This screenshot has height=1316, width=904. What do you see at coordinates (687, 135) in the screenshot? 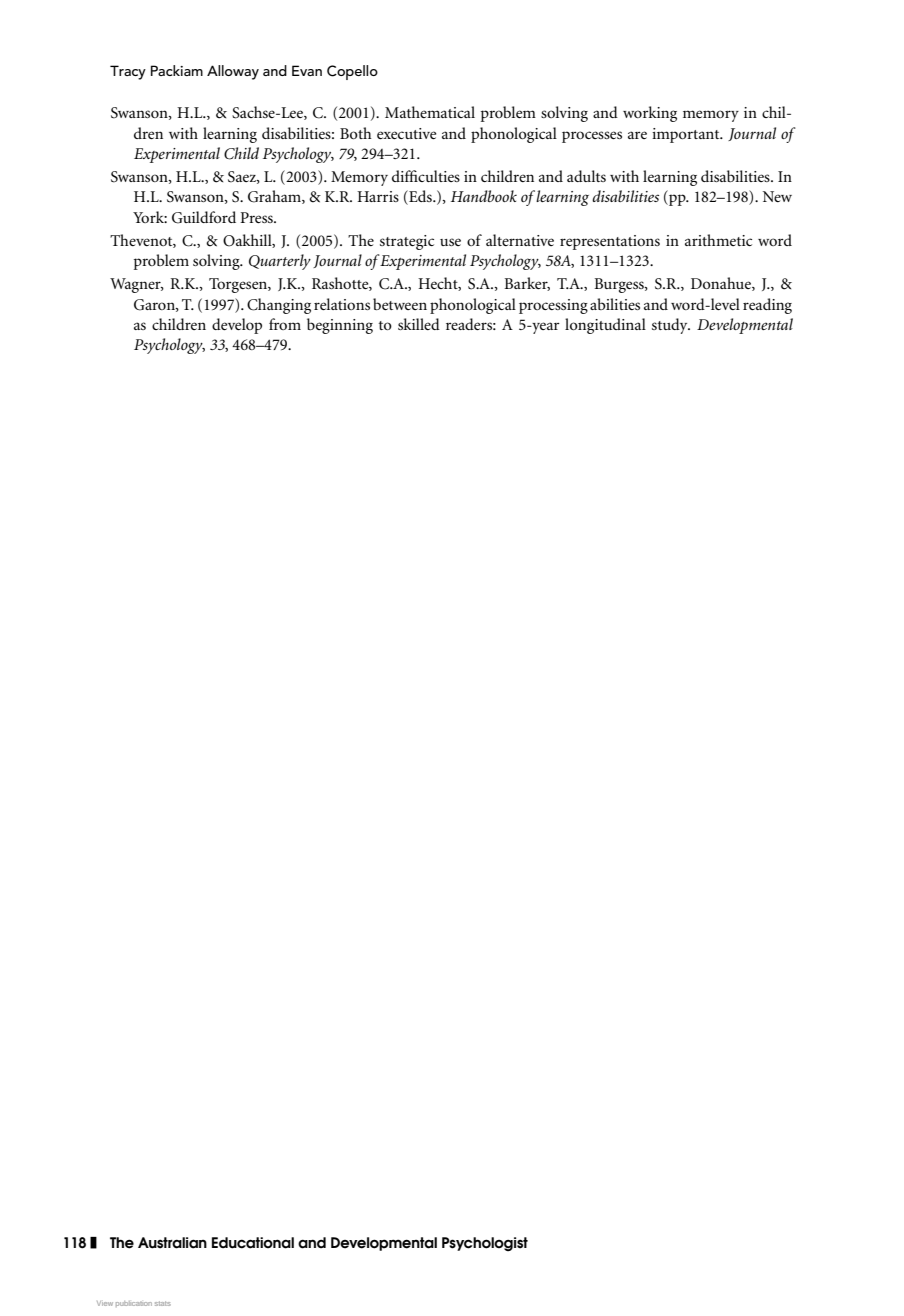
I see `important` at bounding box center [687, 135].
